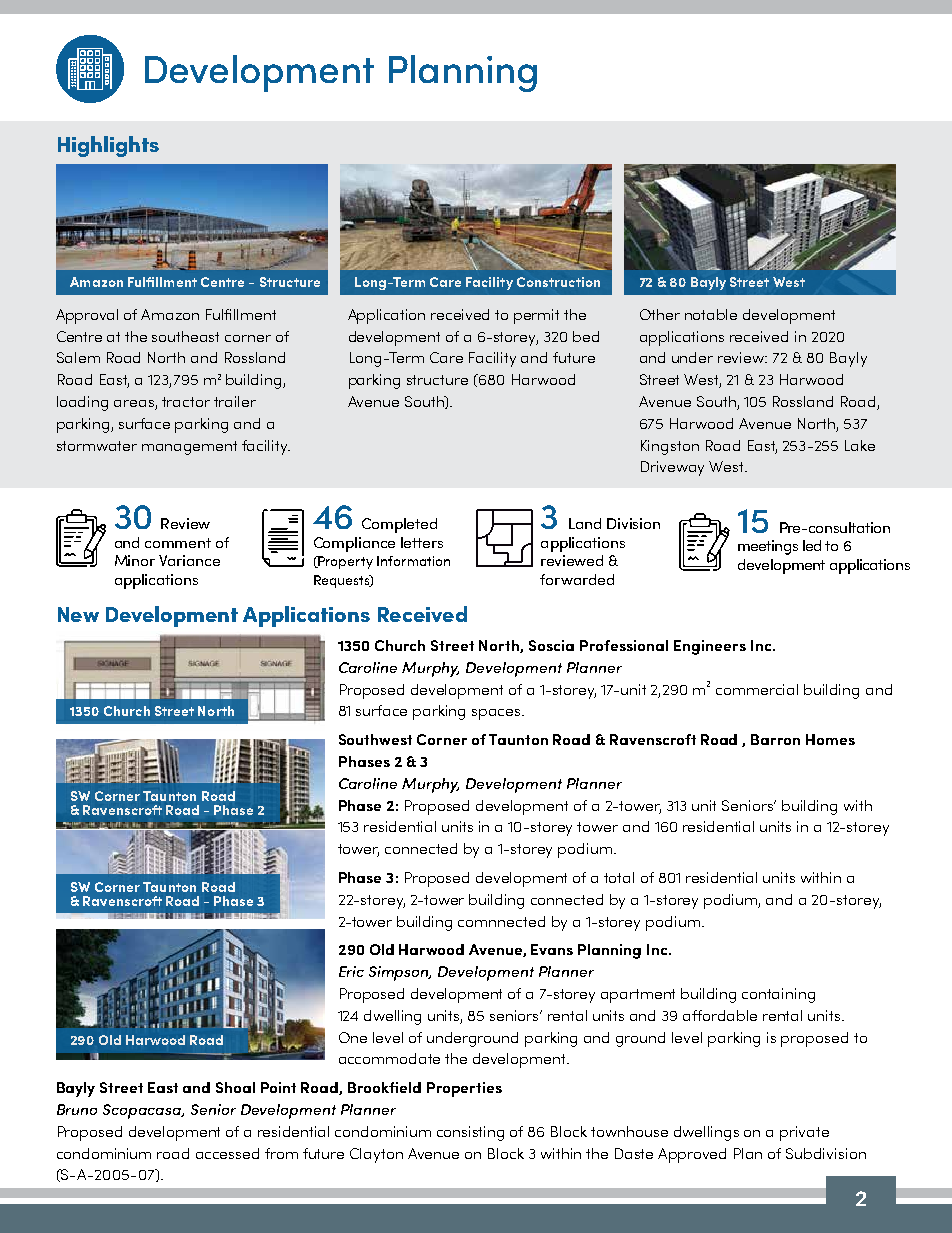 The image size is (952, 1233). Describe the element at coordinates (78, 614) in the screenshot. I see `New` at that location.
